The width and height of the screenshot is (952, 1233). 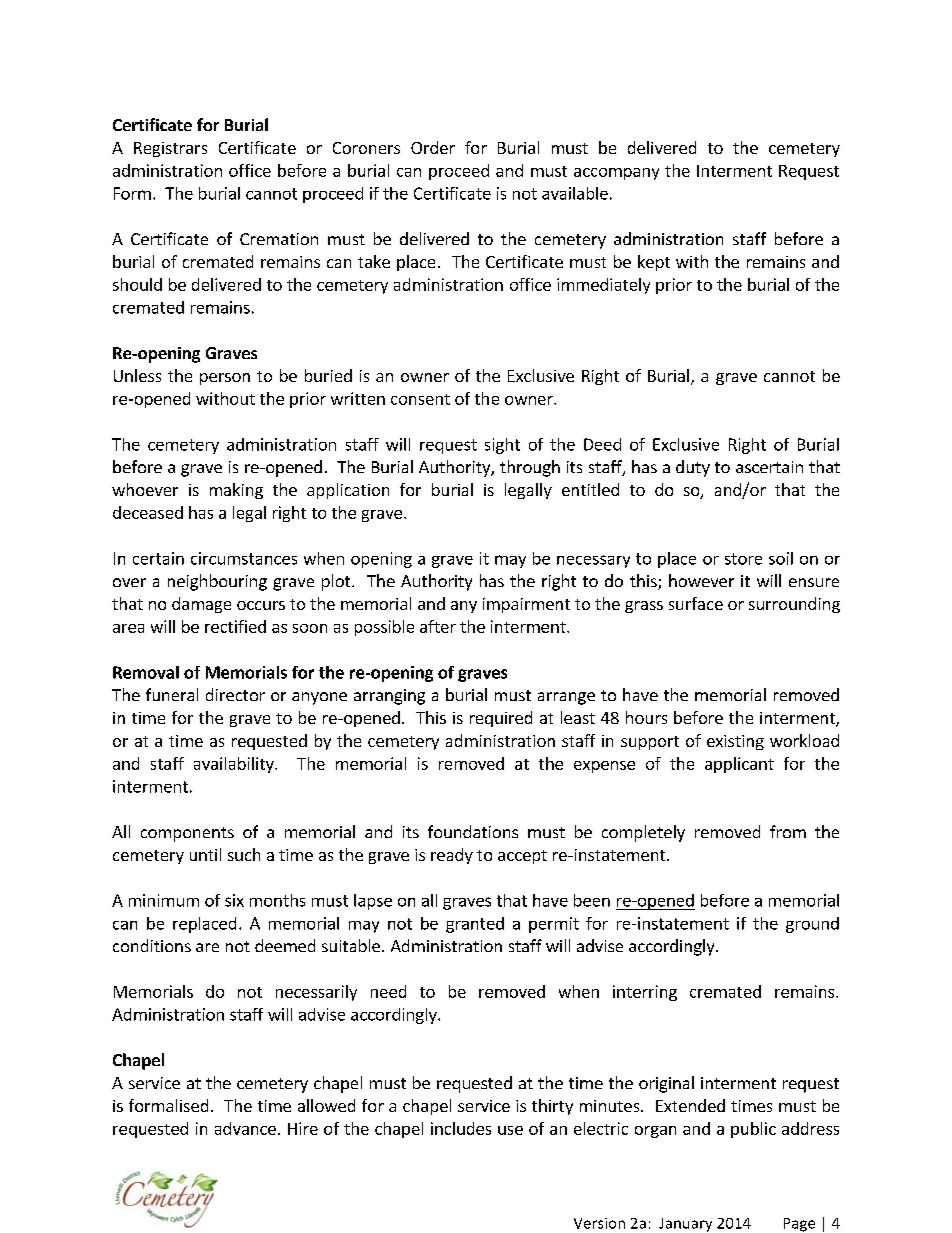 What do you see at coordinates (685, 1225) in the screenshot?
I see `January` at bounding box center [685, 1225].
